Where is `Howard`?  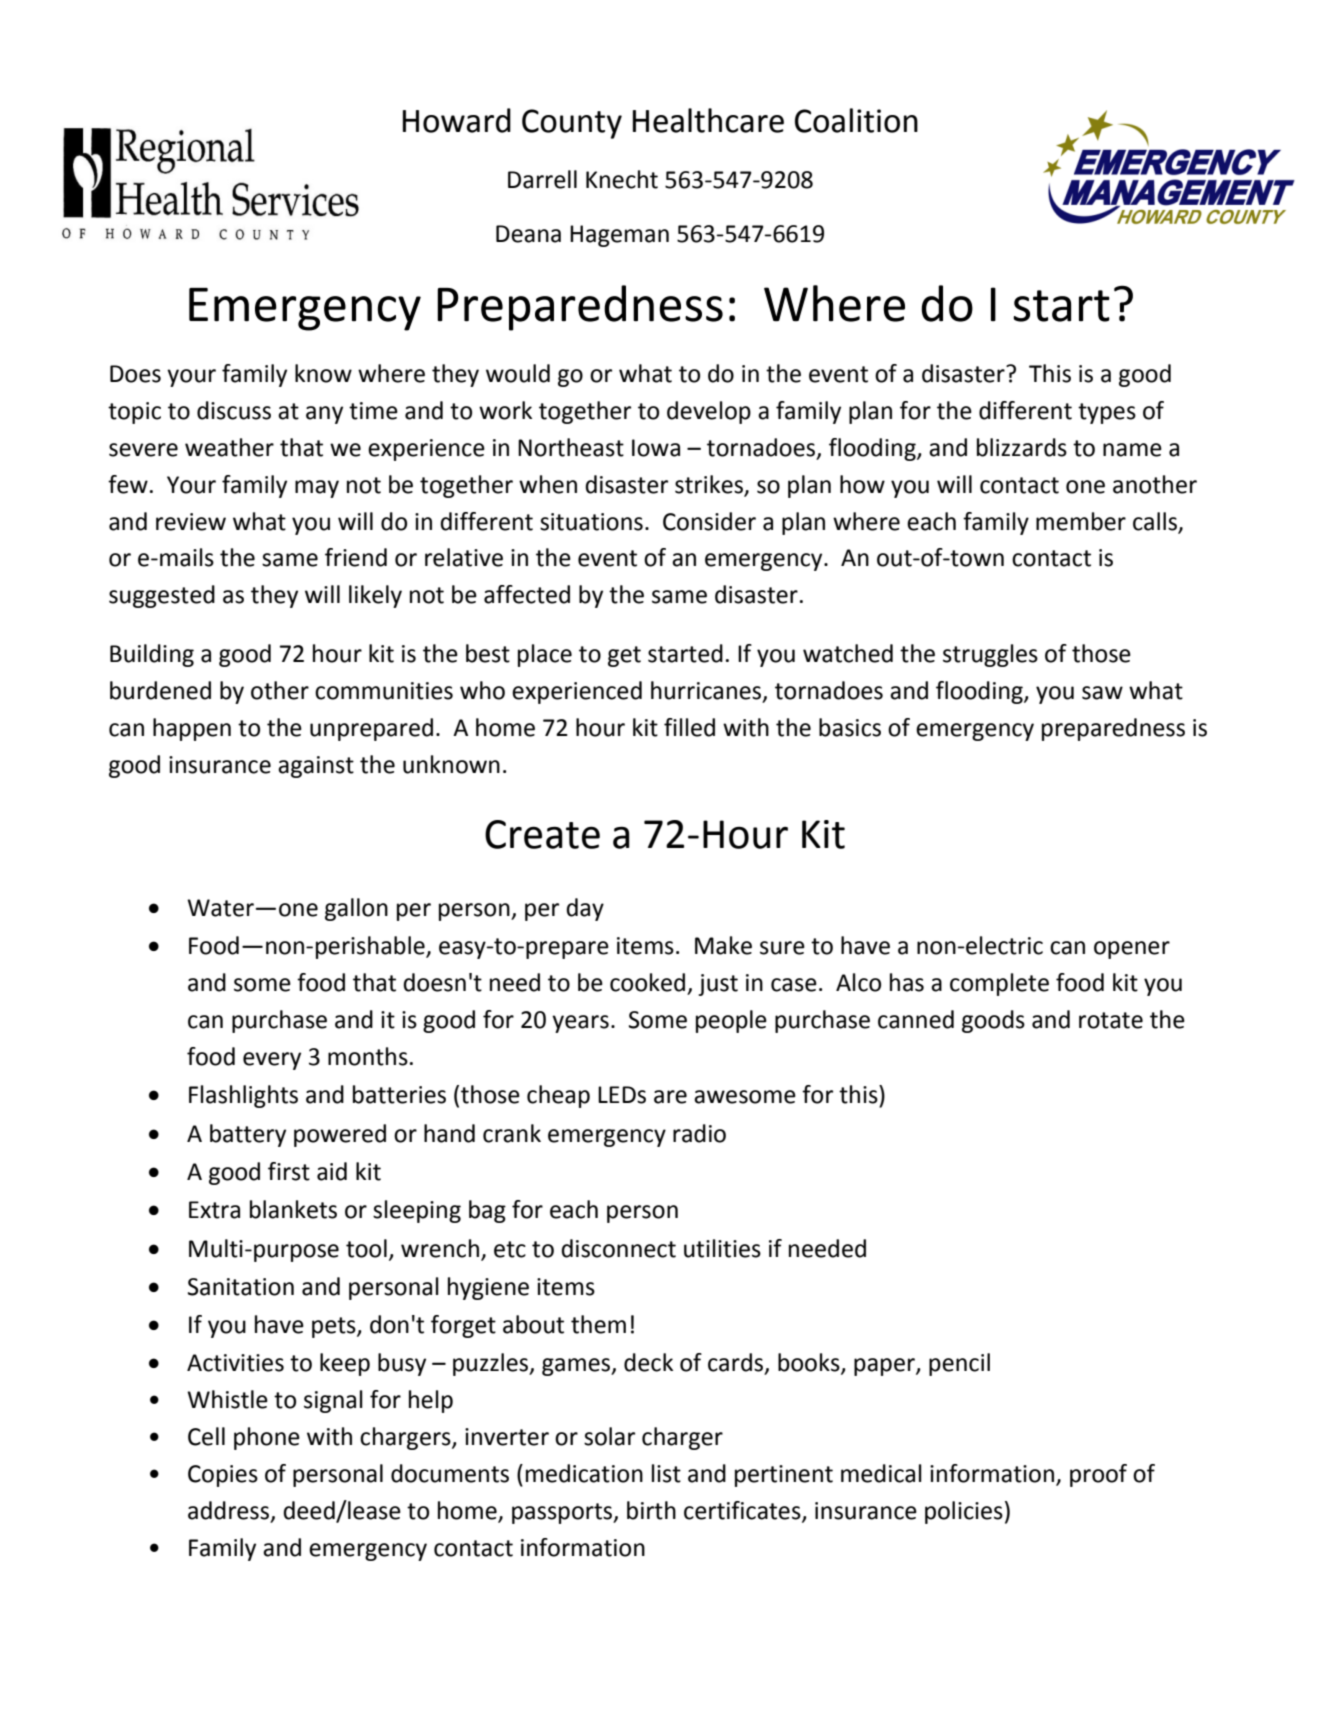
Howard is located at coordinates (457, 120).
